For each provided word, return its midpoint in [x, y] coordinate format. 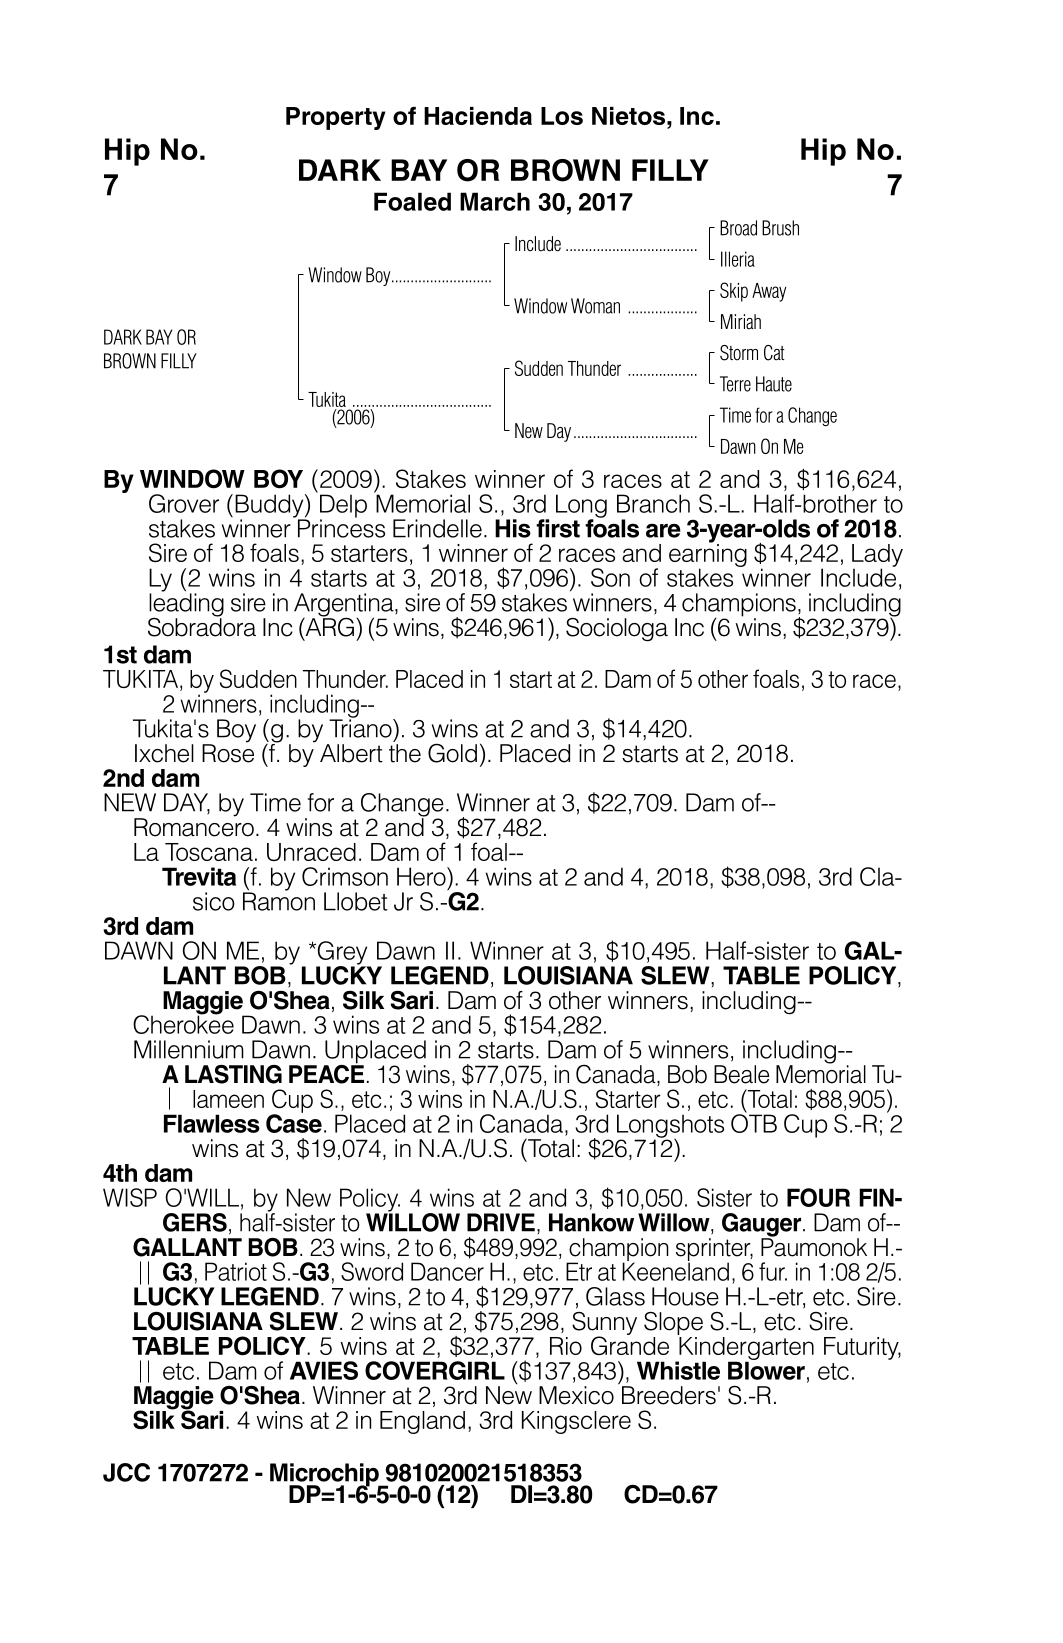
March [495, 201]
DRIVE [501, 1222]
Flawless [212, 1123]
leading [186, 605]
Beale [741, 1074]
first [558, 528]
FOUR [818, 1197]
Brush [780, 228]
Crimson [345, 876]
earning [708, 556]
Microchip [325, 1476]
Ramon [279, 900]
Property [336, 118]
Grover [184, 503]
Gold [452, 753]
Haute [774, 384]
